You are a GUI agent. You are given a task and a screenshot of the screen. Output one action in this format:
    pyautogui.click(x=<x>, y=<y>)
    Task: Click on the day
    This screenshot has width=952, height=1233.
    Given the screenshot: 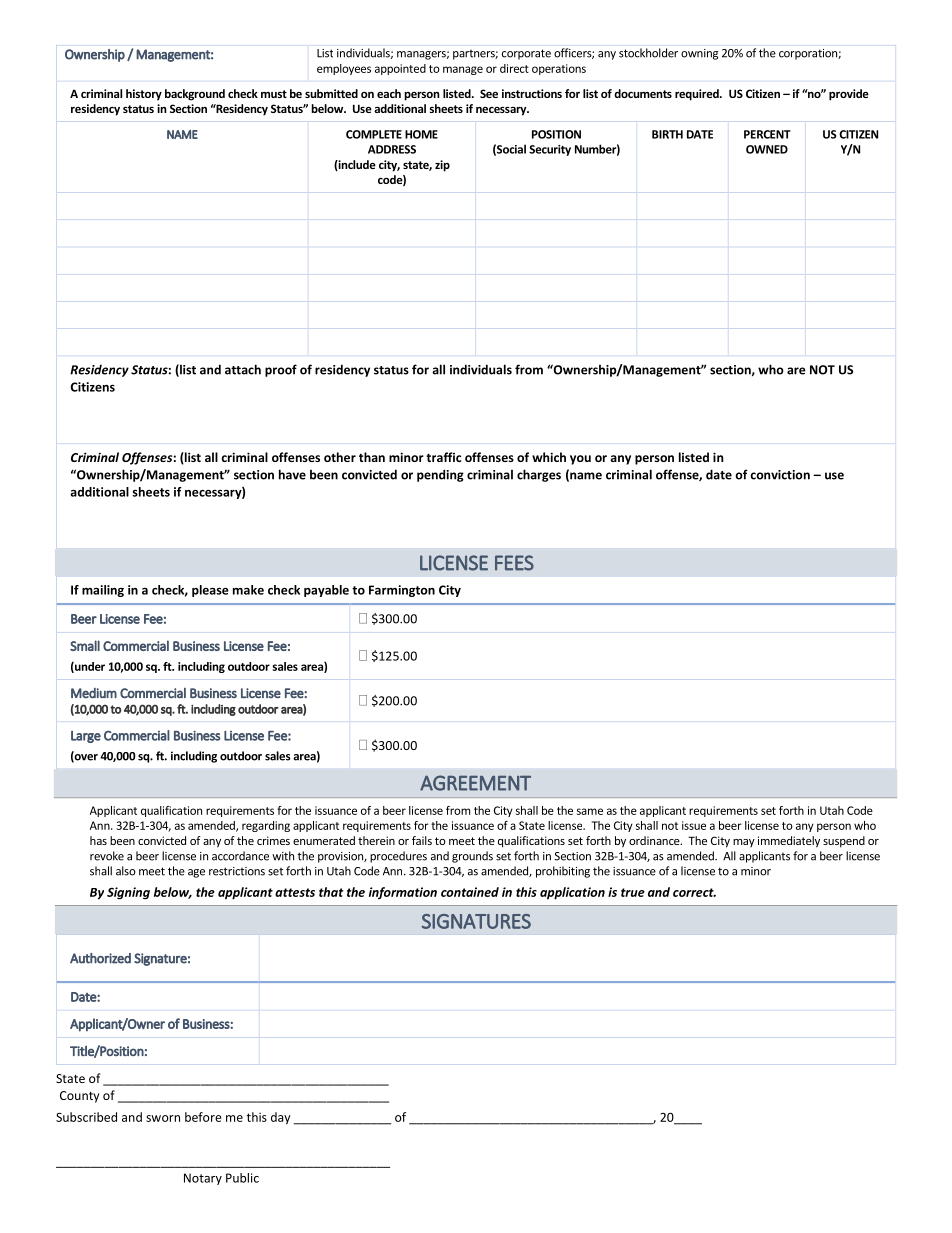 What is the action you would take?
    pyautogui.click(x=281, y=1118)
